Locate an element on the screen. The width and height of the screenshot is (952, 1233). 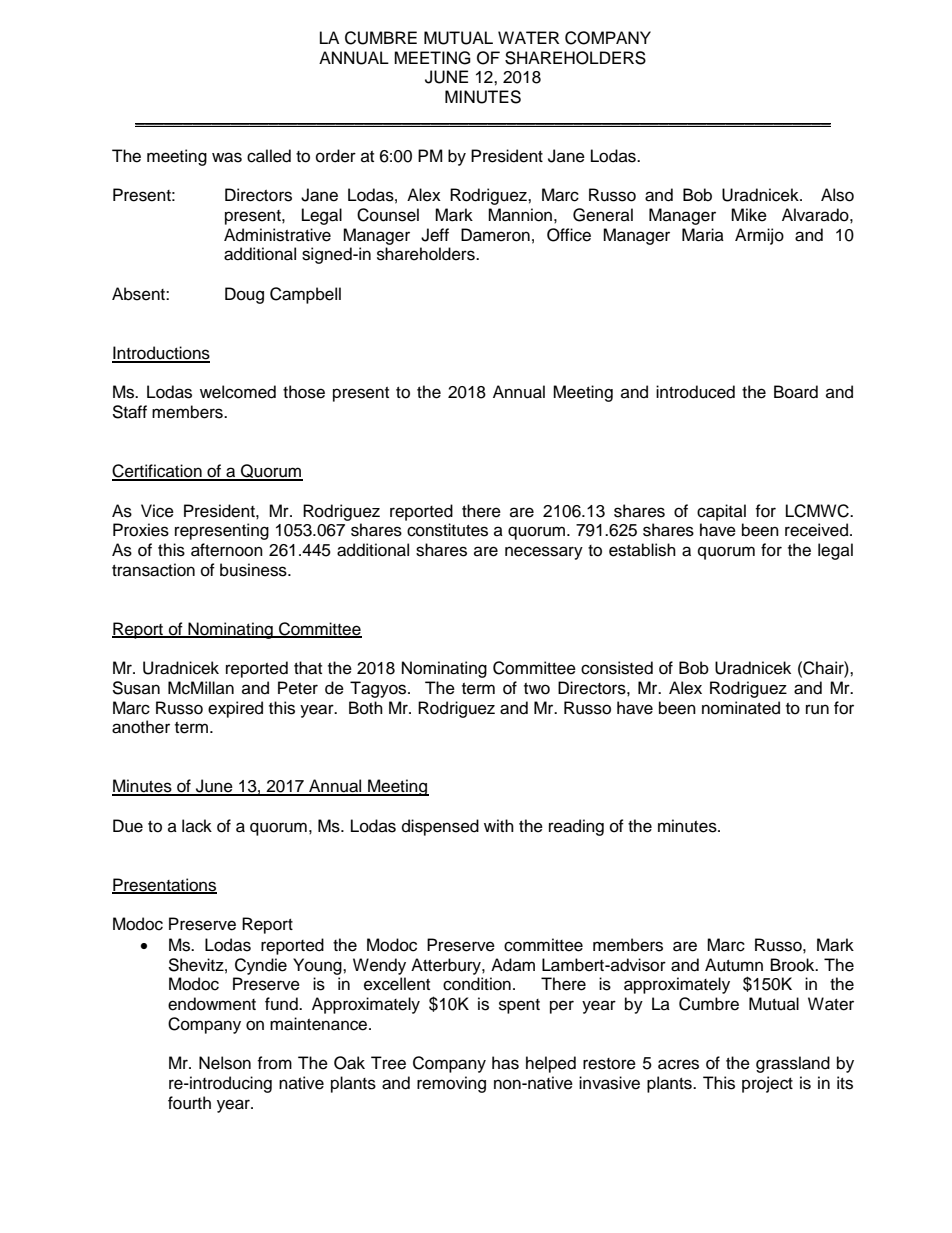
was is located at coordinates (227, 157).
